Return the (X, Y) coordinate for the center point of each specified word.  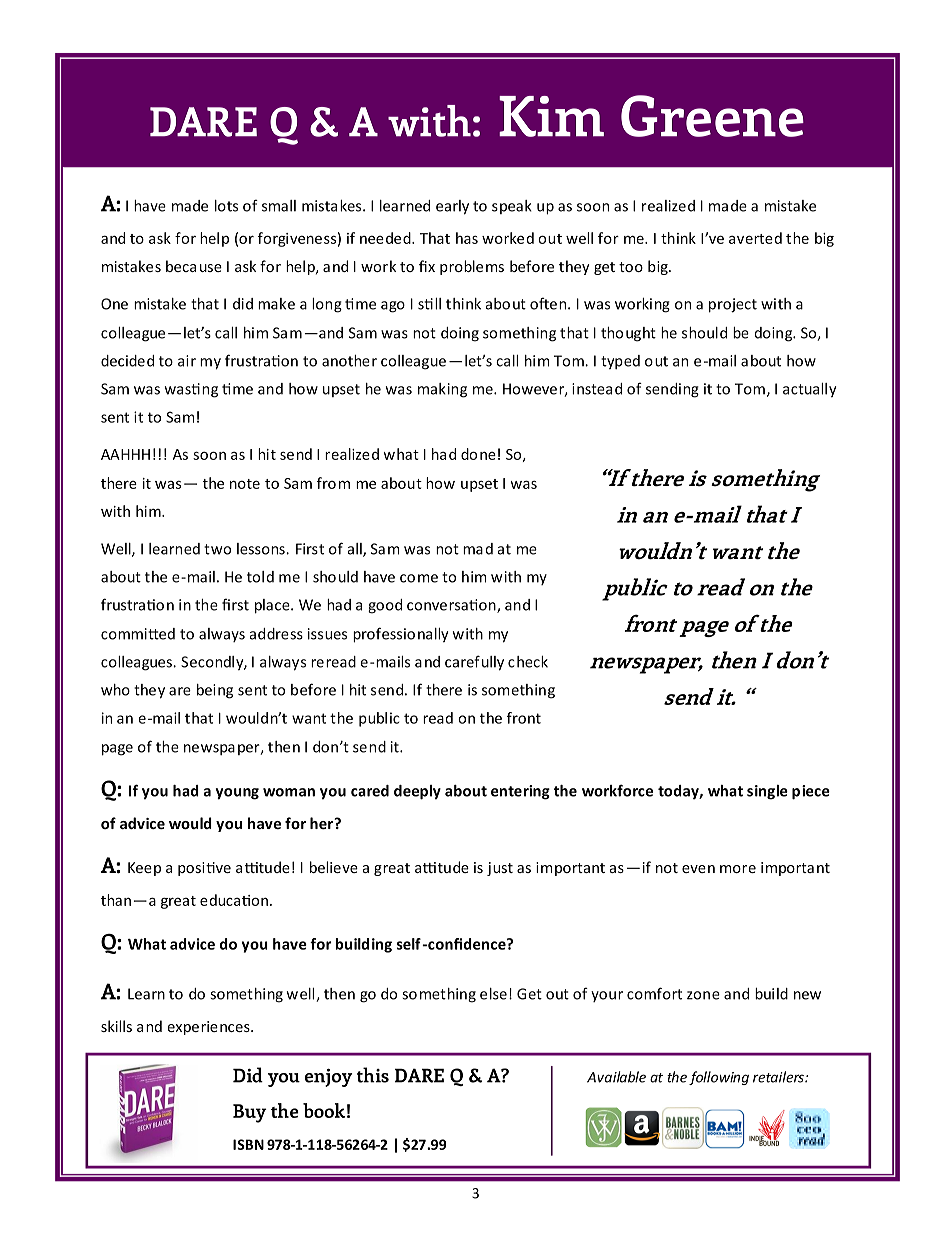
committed (138, 634)
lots (226, 206)
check (528, 662)
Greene (712, 116)
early (452, 207)
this (373, 1075)
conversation (452, 606)
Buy (250, 1113)
